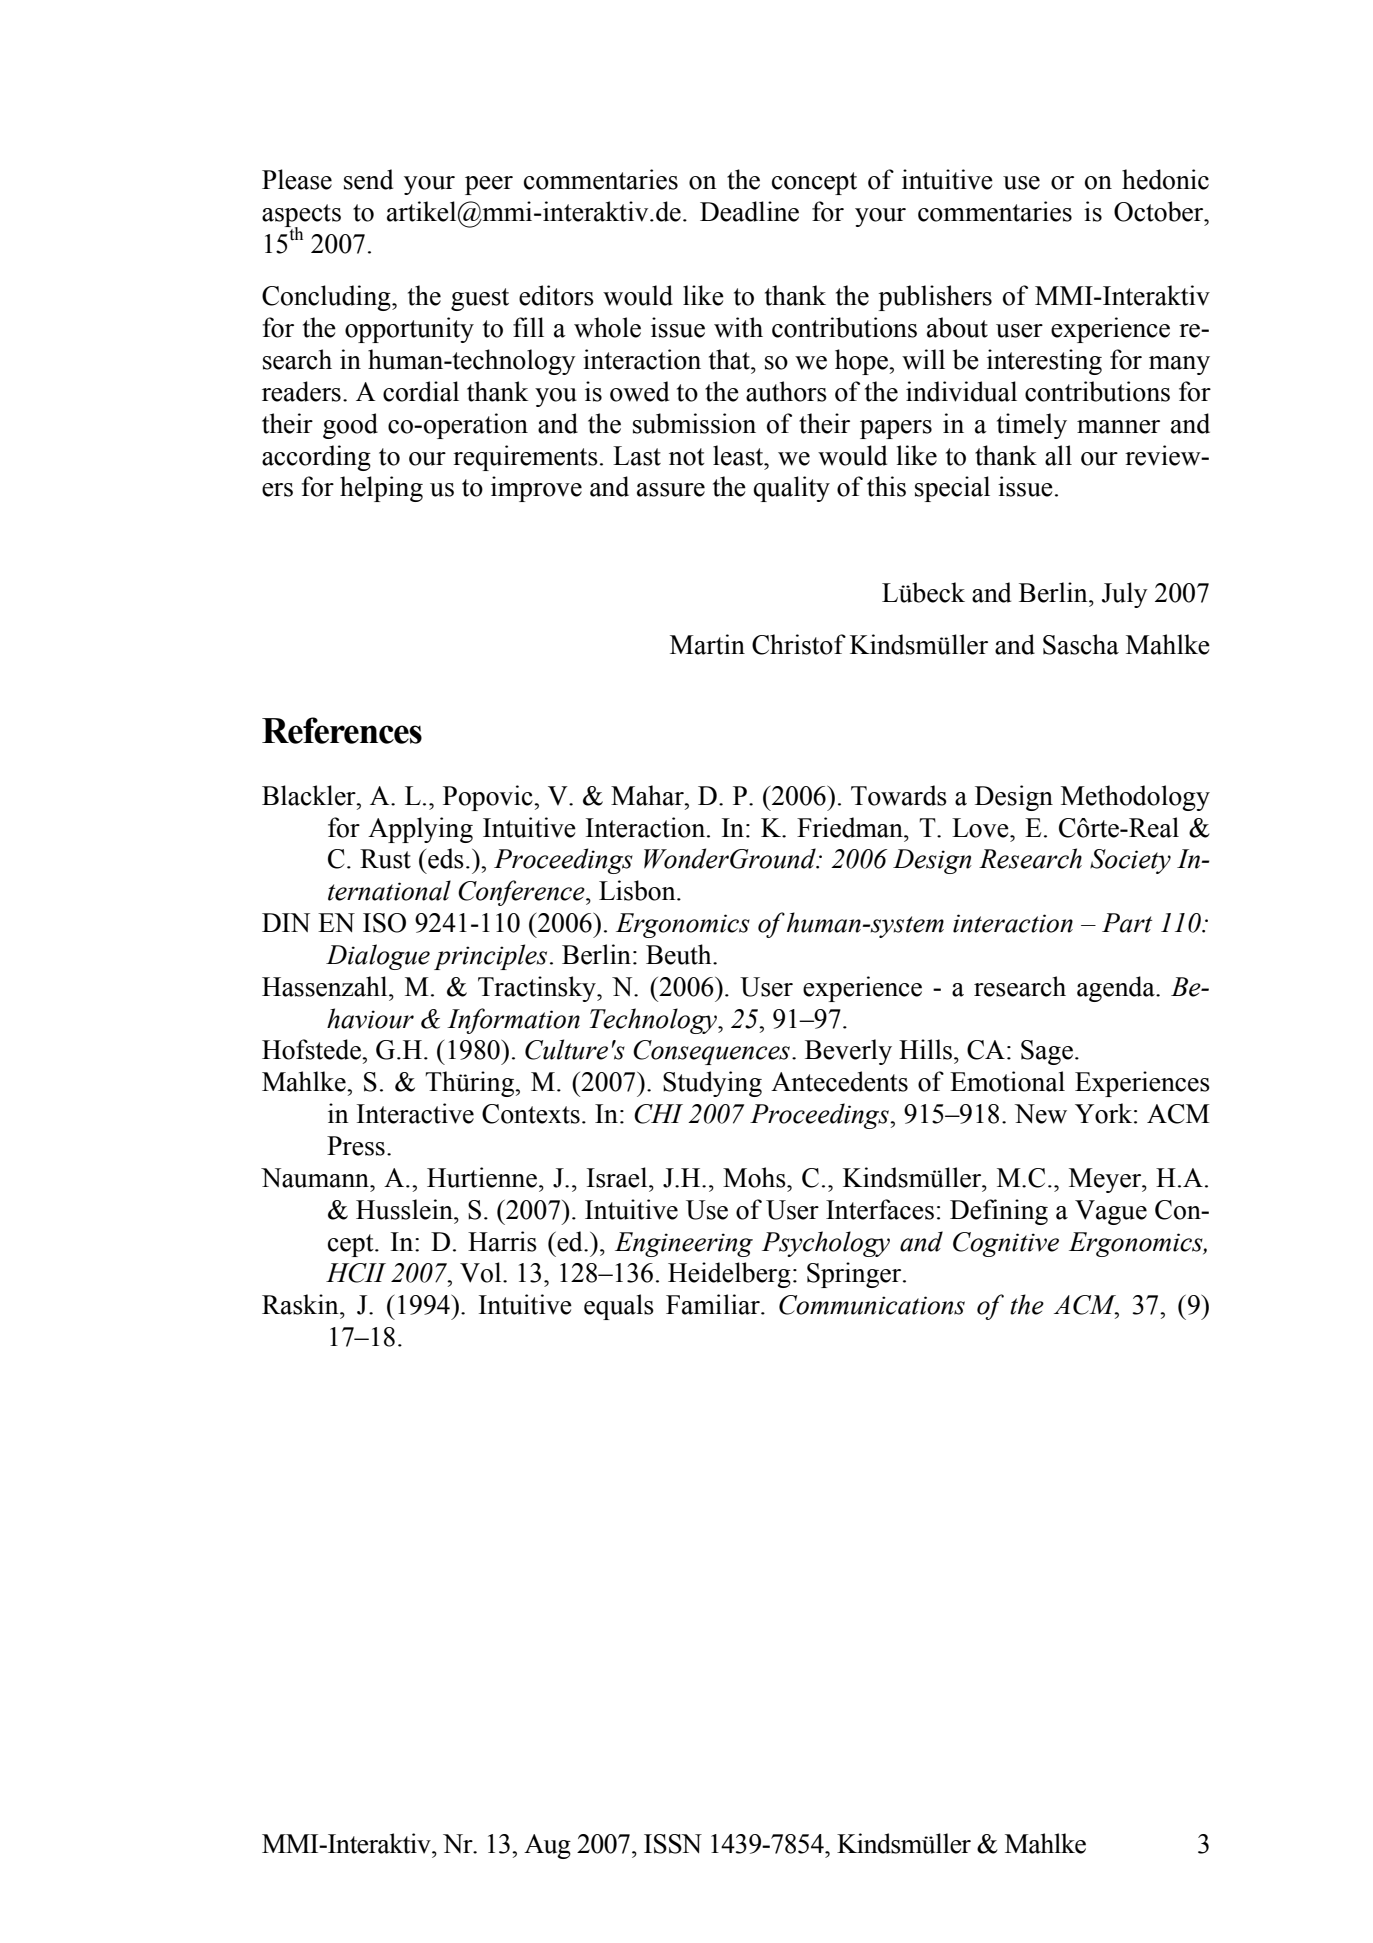 The height and width of the screenshot is (1943, 1373). I want to click on References, so click(342, 730).
